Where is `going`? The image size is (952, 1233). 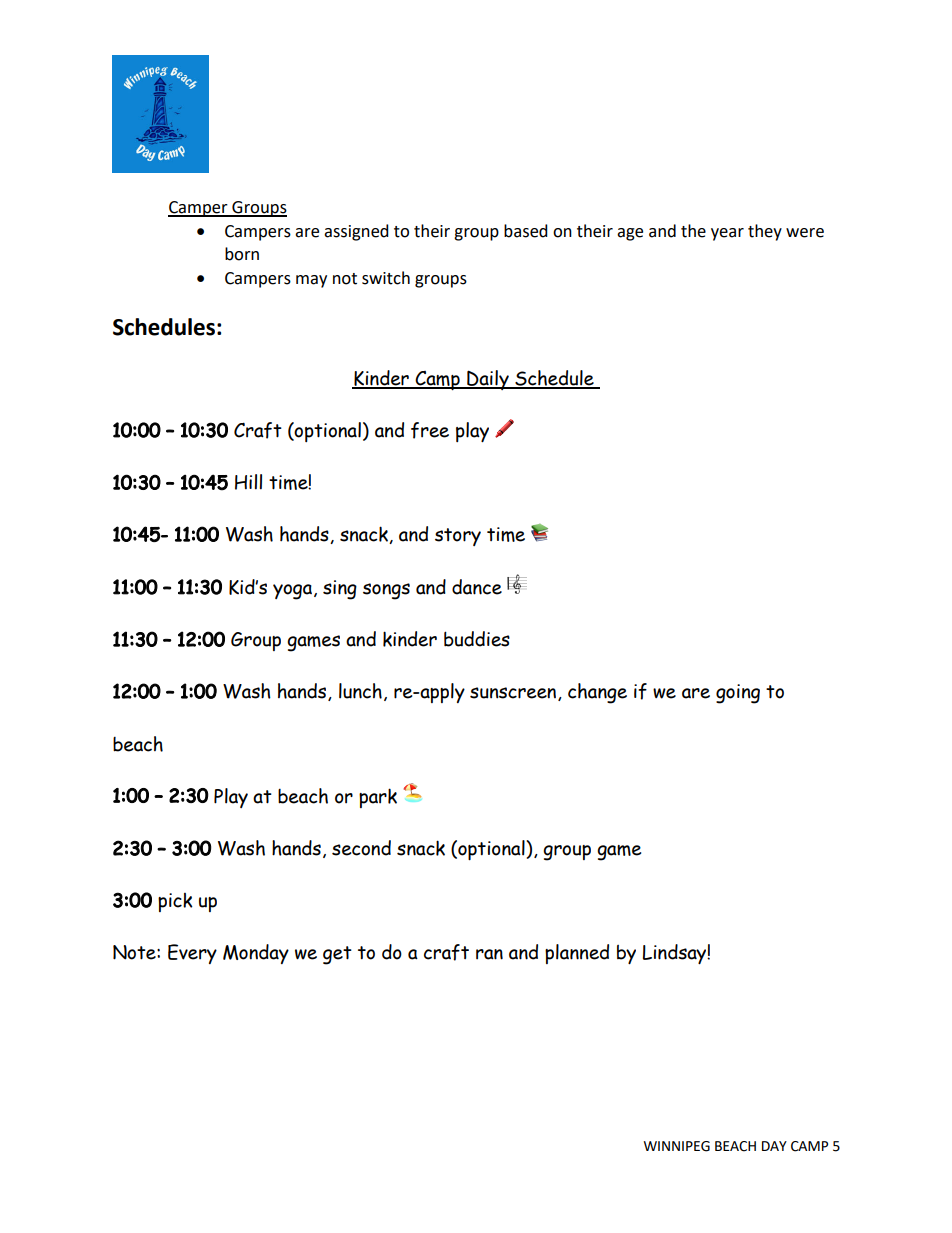 going is located at coordinates (738, 694).
